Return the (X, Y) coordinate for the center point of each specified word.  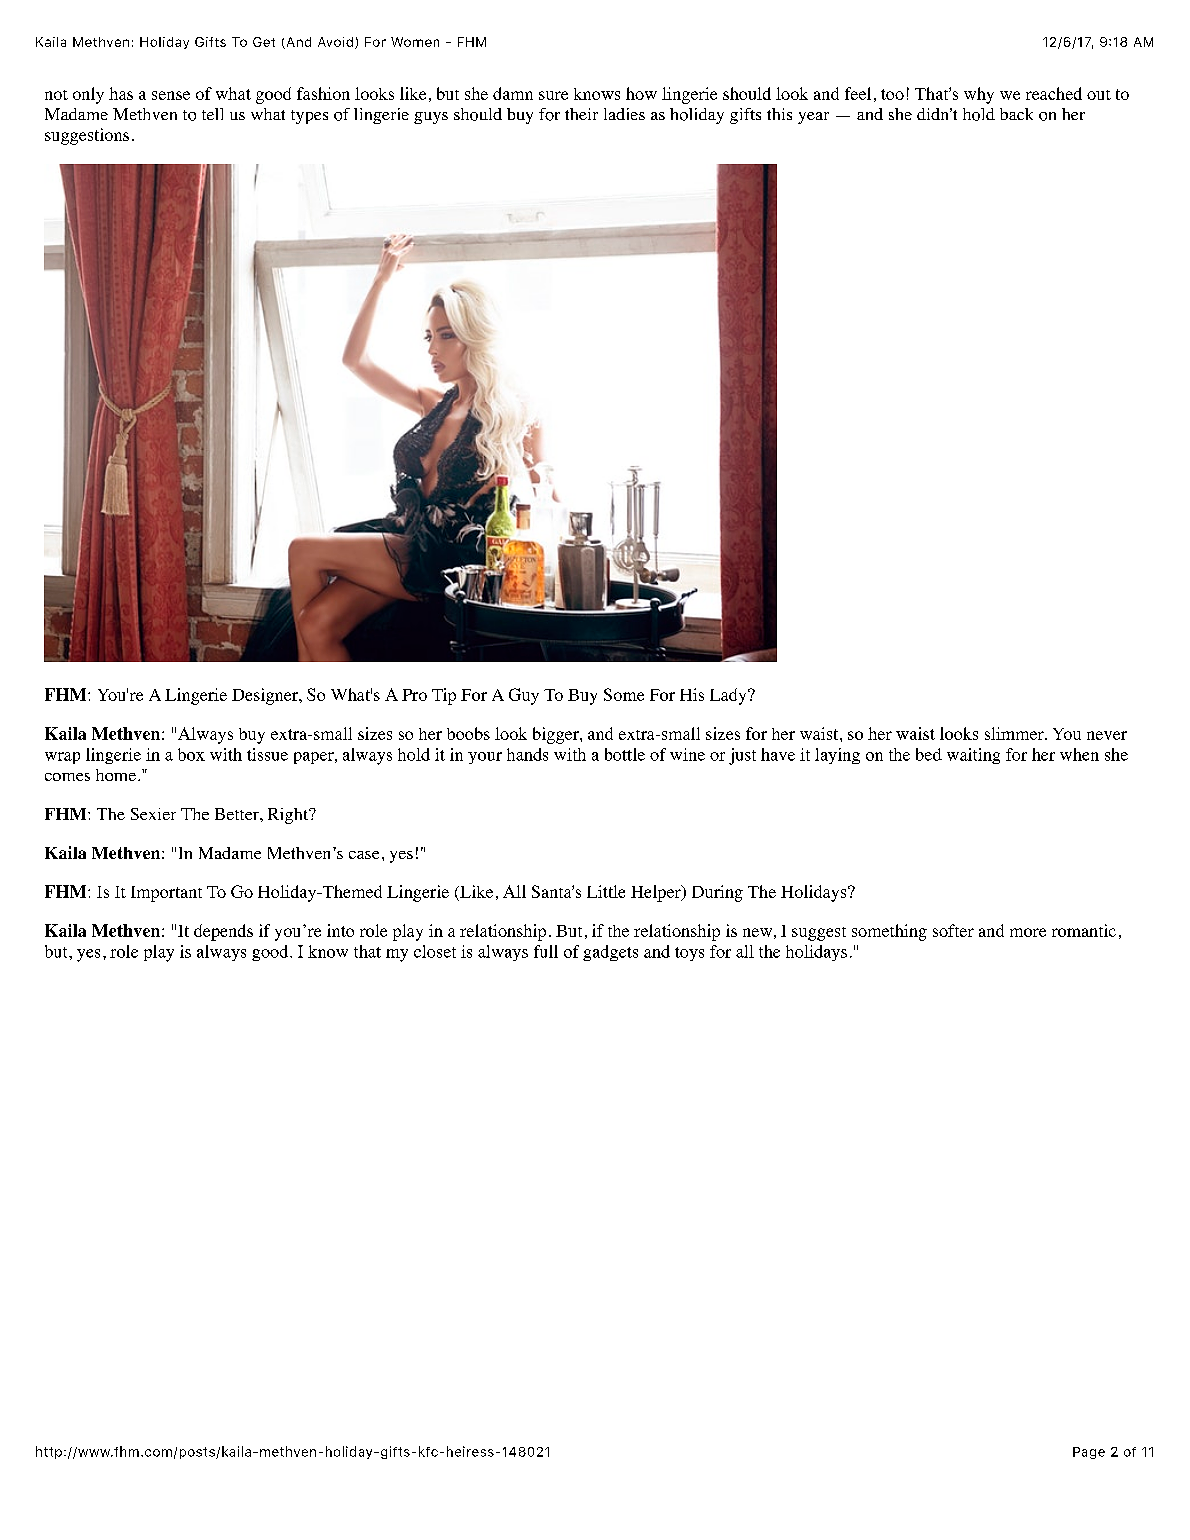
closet (435, 951)
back (1016, 114)
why (979, 95)
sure (553, 95)
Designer (266, 696)
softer (953, 930)
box (191, 754)
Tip (444, 696)
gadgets (610, 953)
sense (171, 95)
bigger (557, 735)
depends (223, 932)
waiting (973, 756)
